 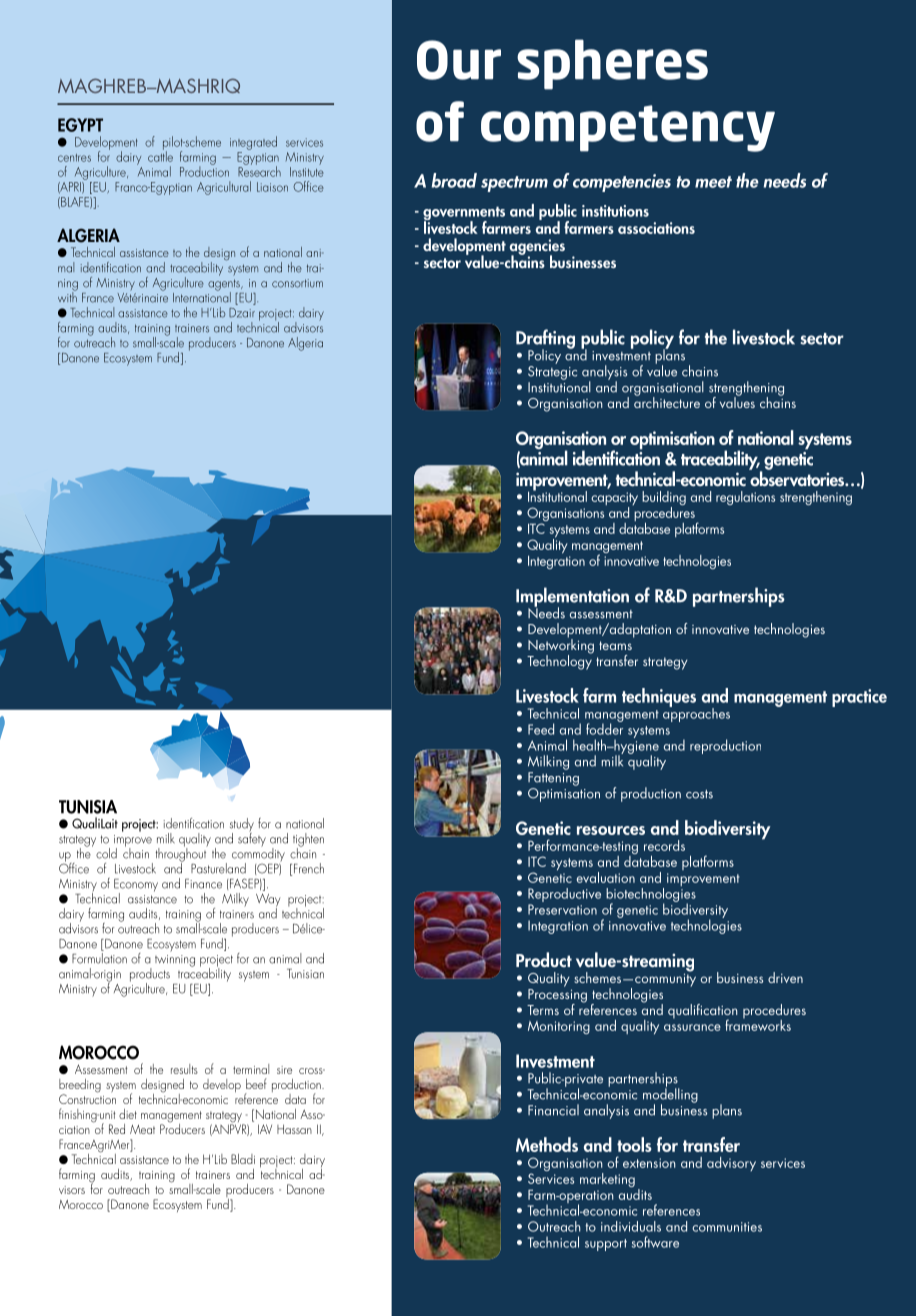 I want to click on Technology, so click(x=559, y=661).
